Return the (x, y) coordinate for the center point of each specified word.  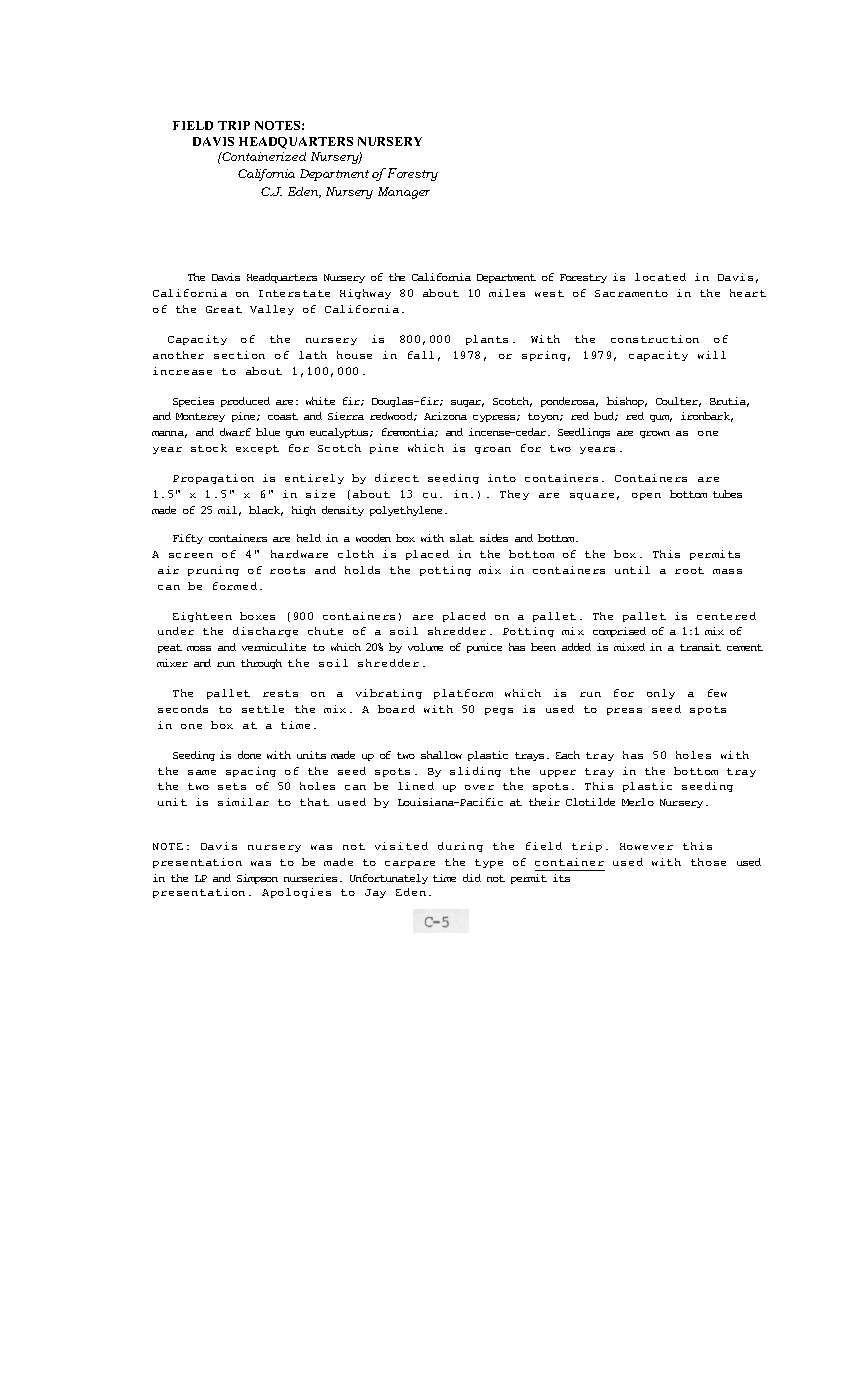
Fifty (188, 539)
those (708, 862)
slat (462, 538)
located (660, 277)
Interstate (294, 293)
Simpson (257, 879)
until (632, 570)
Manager (404, 193)
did (472, 878)
